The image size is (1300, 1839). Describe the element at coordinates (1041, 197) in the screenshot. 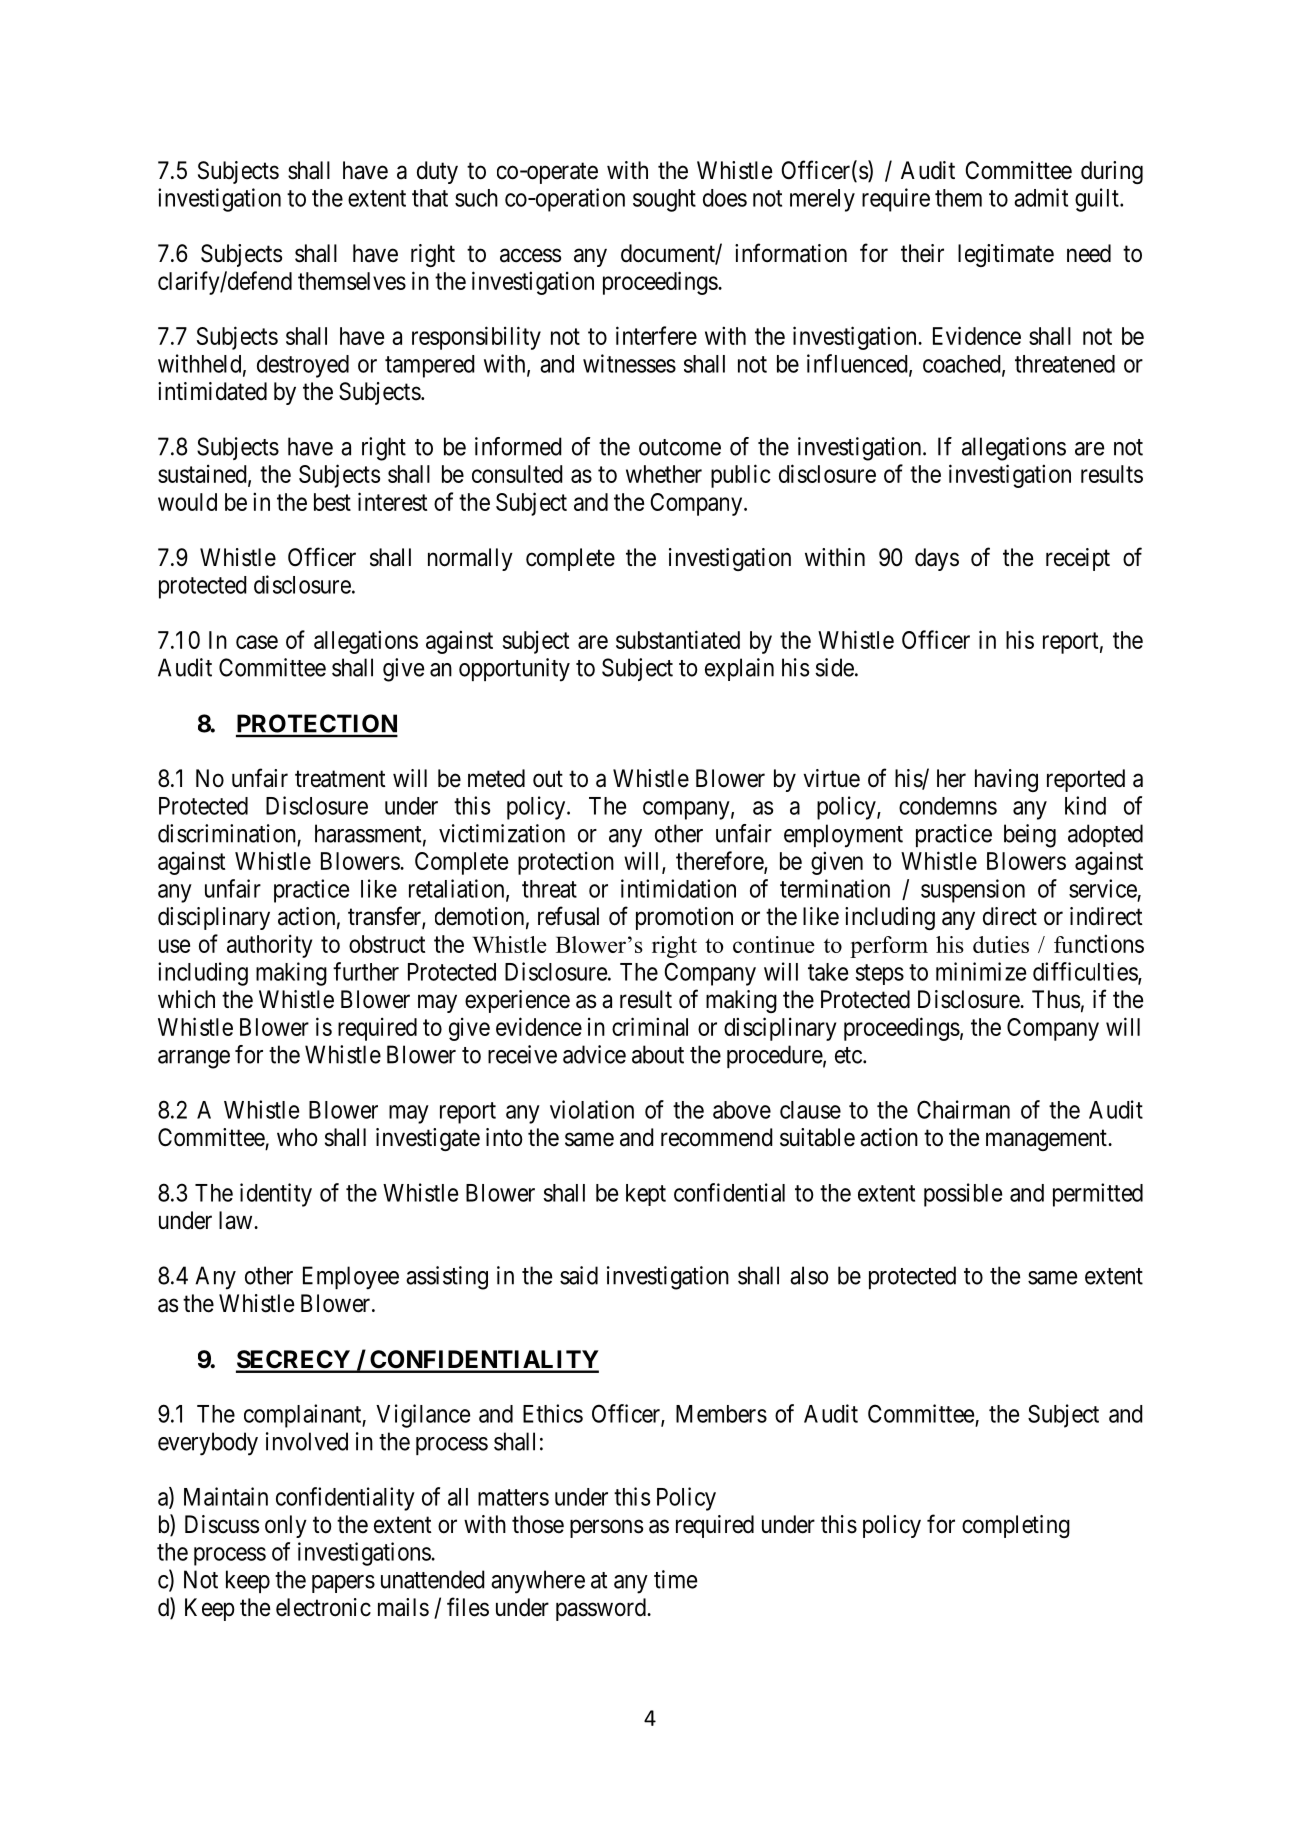

I see `admit` at that location.
